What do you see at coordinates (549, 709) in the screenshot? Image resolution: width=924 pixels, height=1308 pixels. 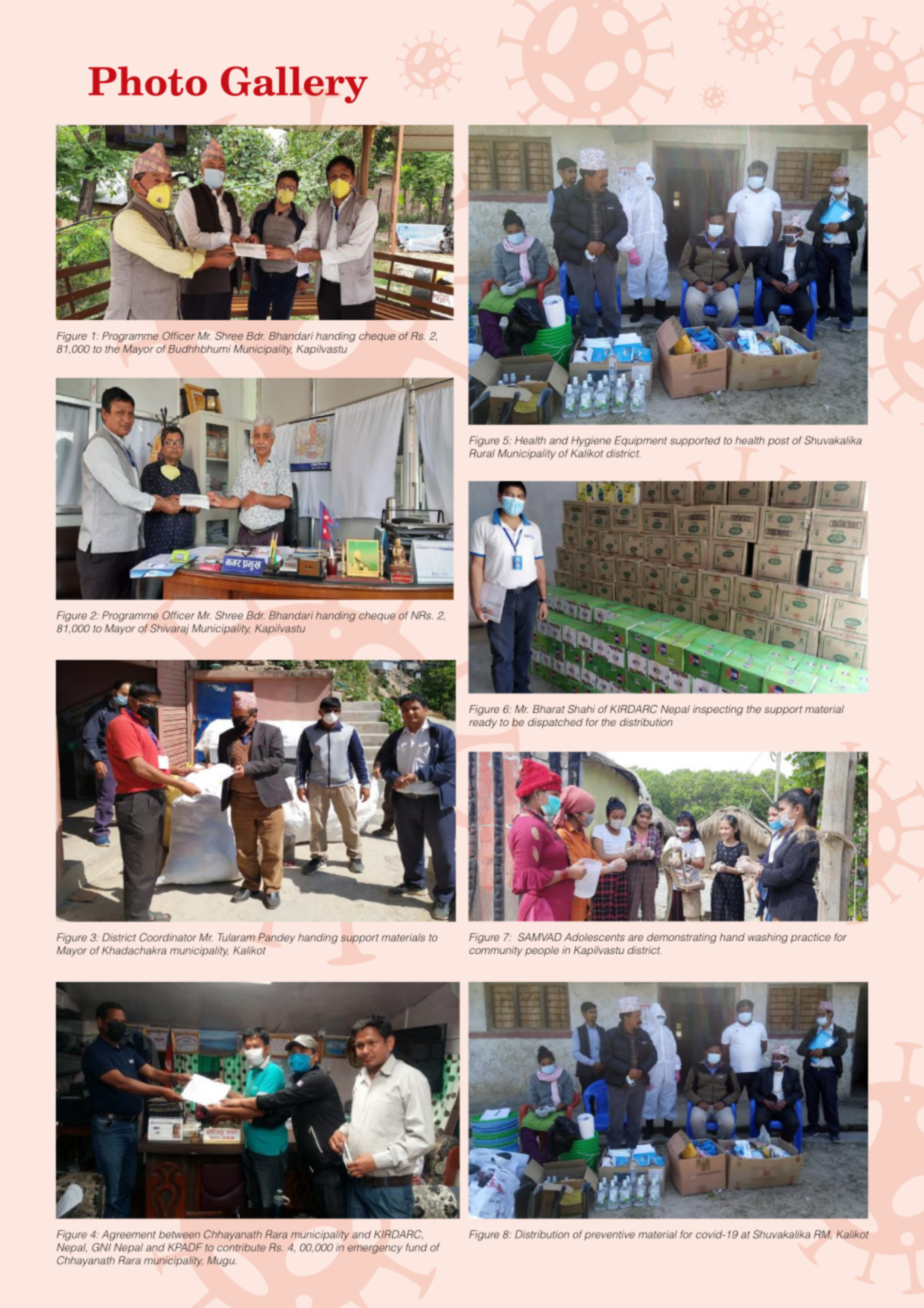 I see `Bharat` at bounding box center [549, 709].
